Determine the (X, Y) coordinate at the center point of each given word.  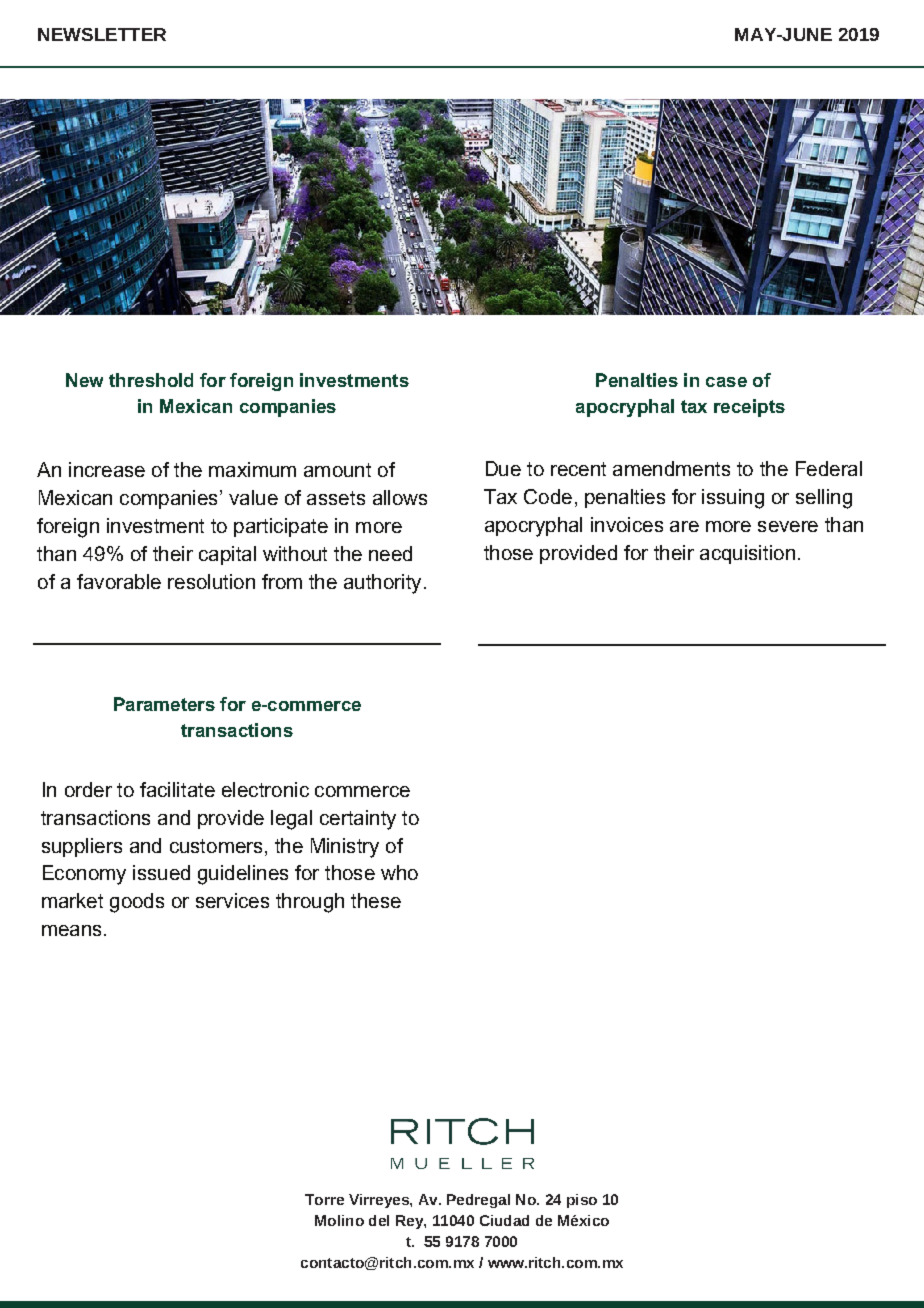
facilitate (177, 789)
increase (107, 469)
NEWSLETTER (102, 34)
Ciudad (504, 1220)
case (726, 382)
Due (503, 468)
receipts (749, 408)
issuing (733, 499)
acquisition (747, 554)
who (399, 872)
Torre (324, 1199)
